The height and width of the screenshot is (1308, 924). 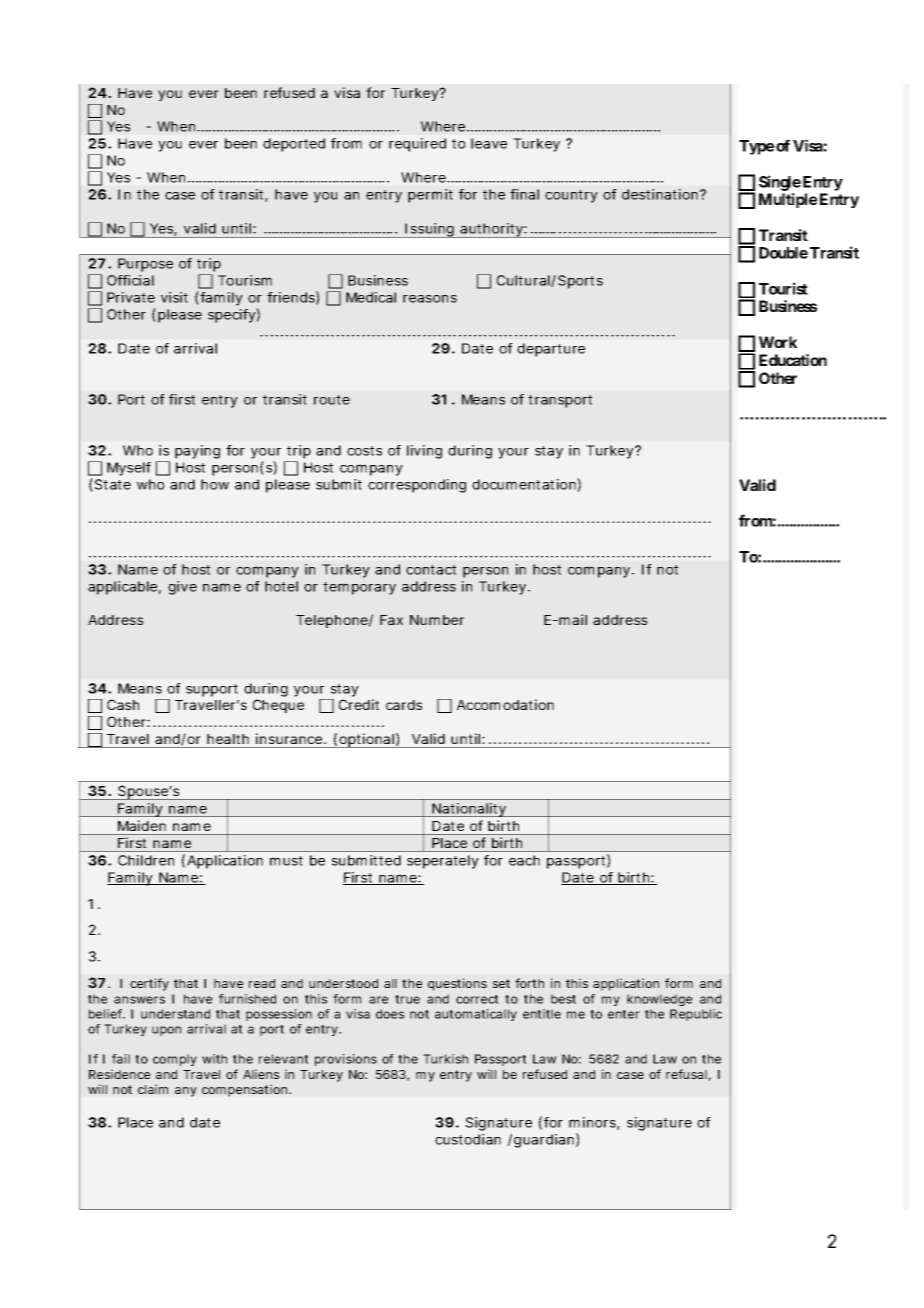 What do you see at coordinates (174, 297) in the screenshot?
I see `visit` at bounding box center [174, 297].
